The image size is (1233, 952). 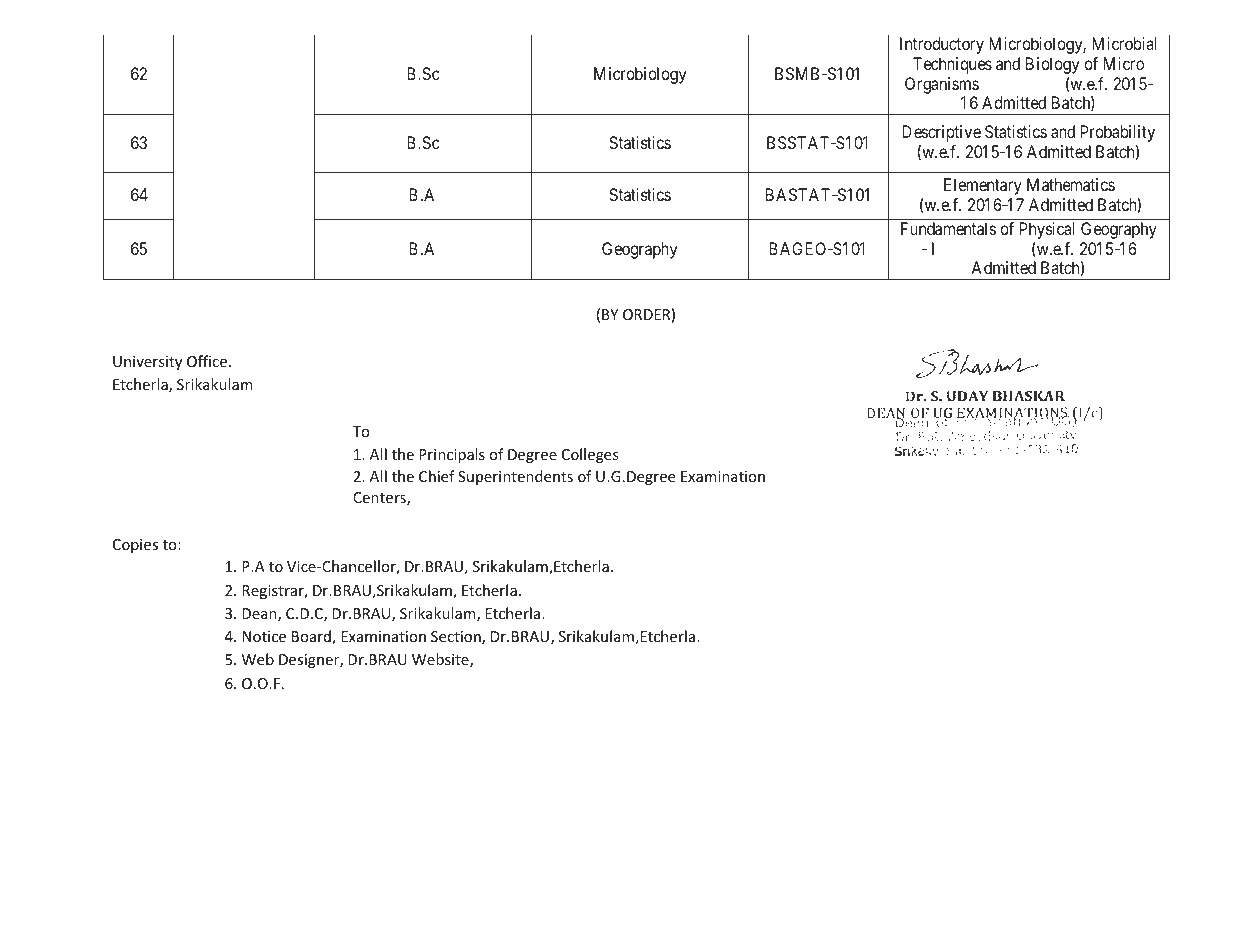 What do you see at coordinates (207, 361) in the screenshot?
I see `Office` at bounding box center [207, 361].
